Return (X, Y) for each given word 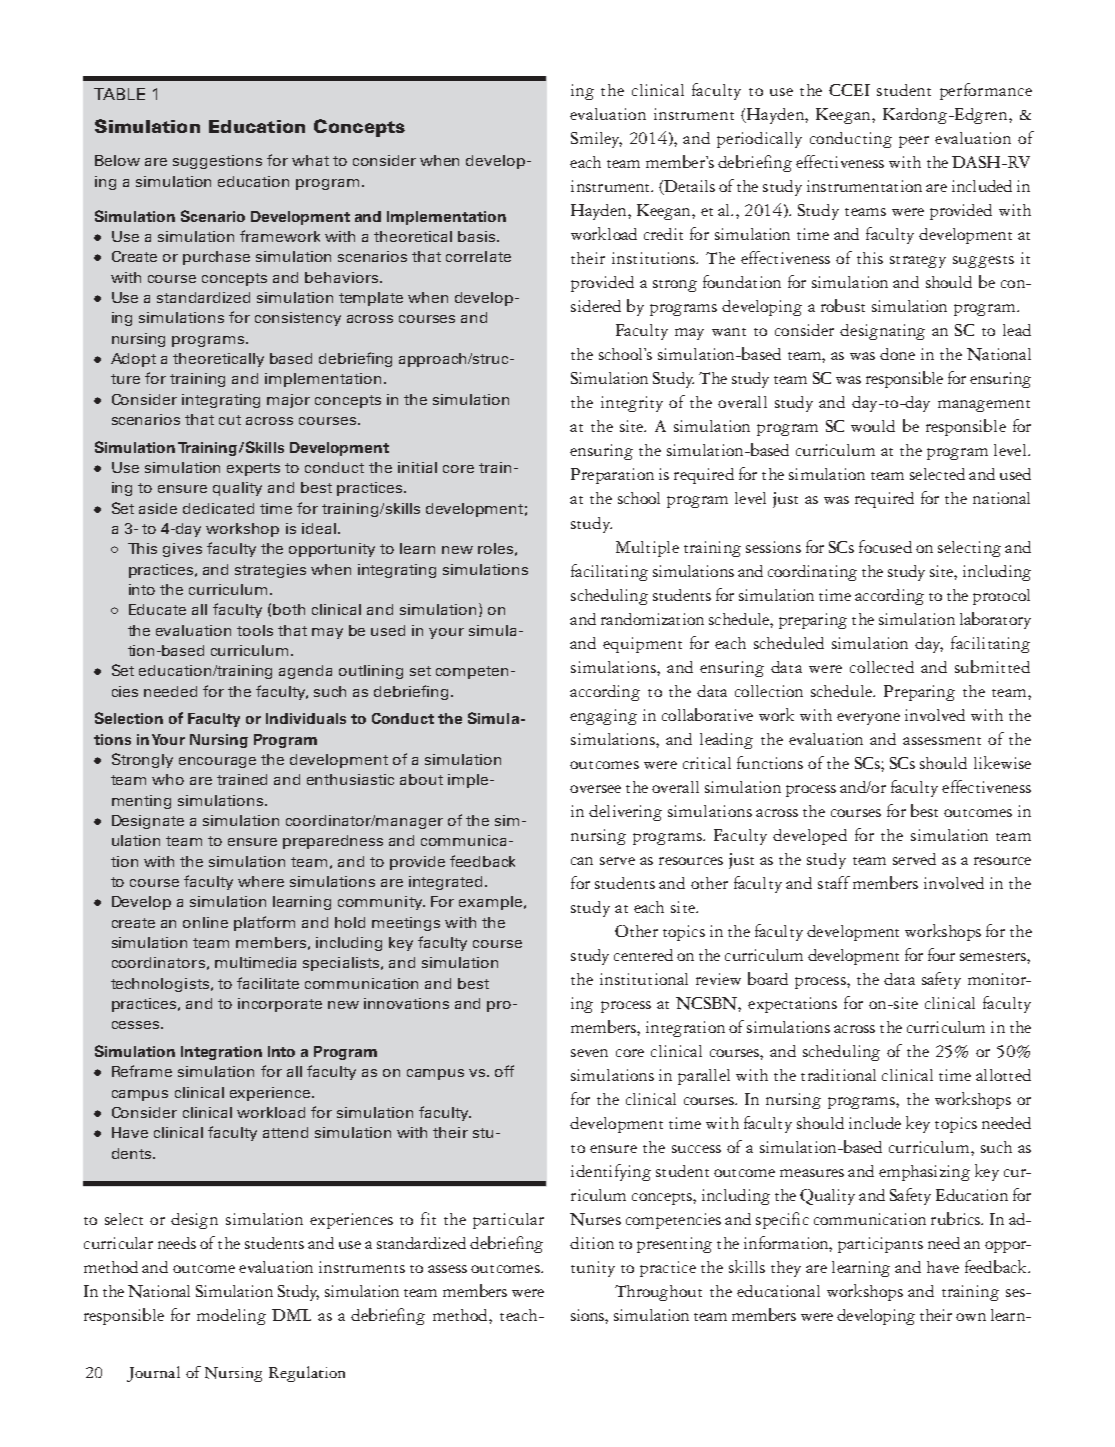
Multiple (647, 549)
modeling (231, 1317)
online (205, 922)
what (310, 160)
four (941, 954)
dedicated (218, 508)
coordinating (812, 573)
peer (914, 142)
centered (643, 955)
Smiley (596, 140)
